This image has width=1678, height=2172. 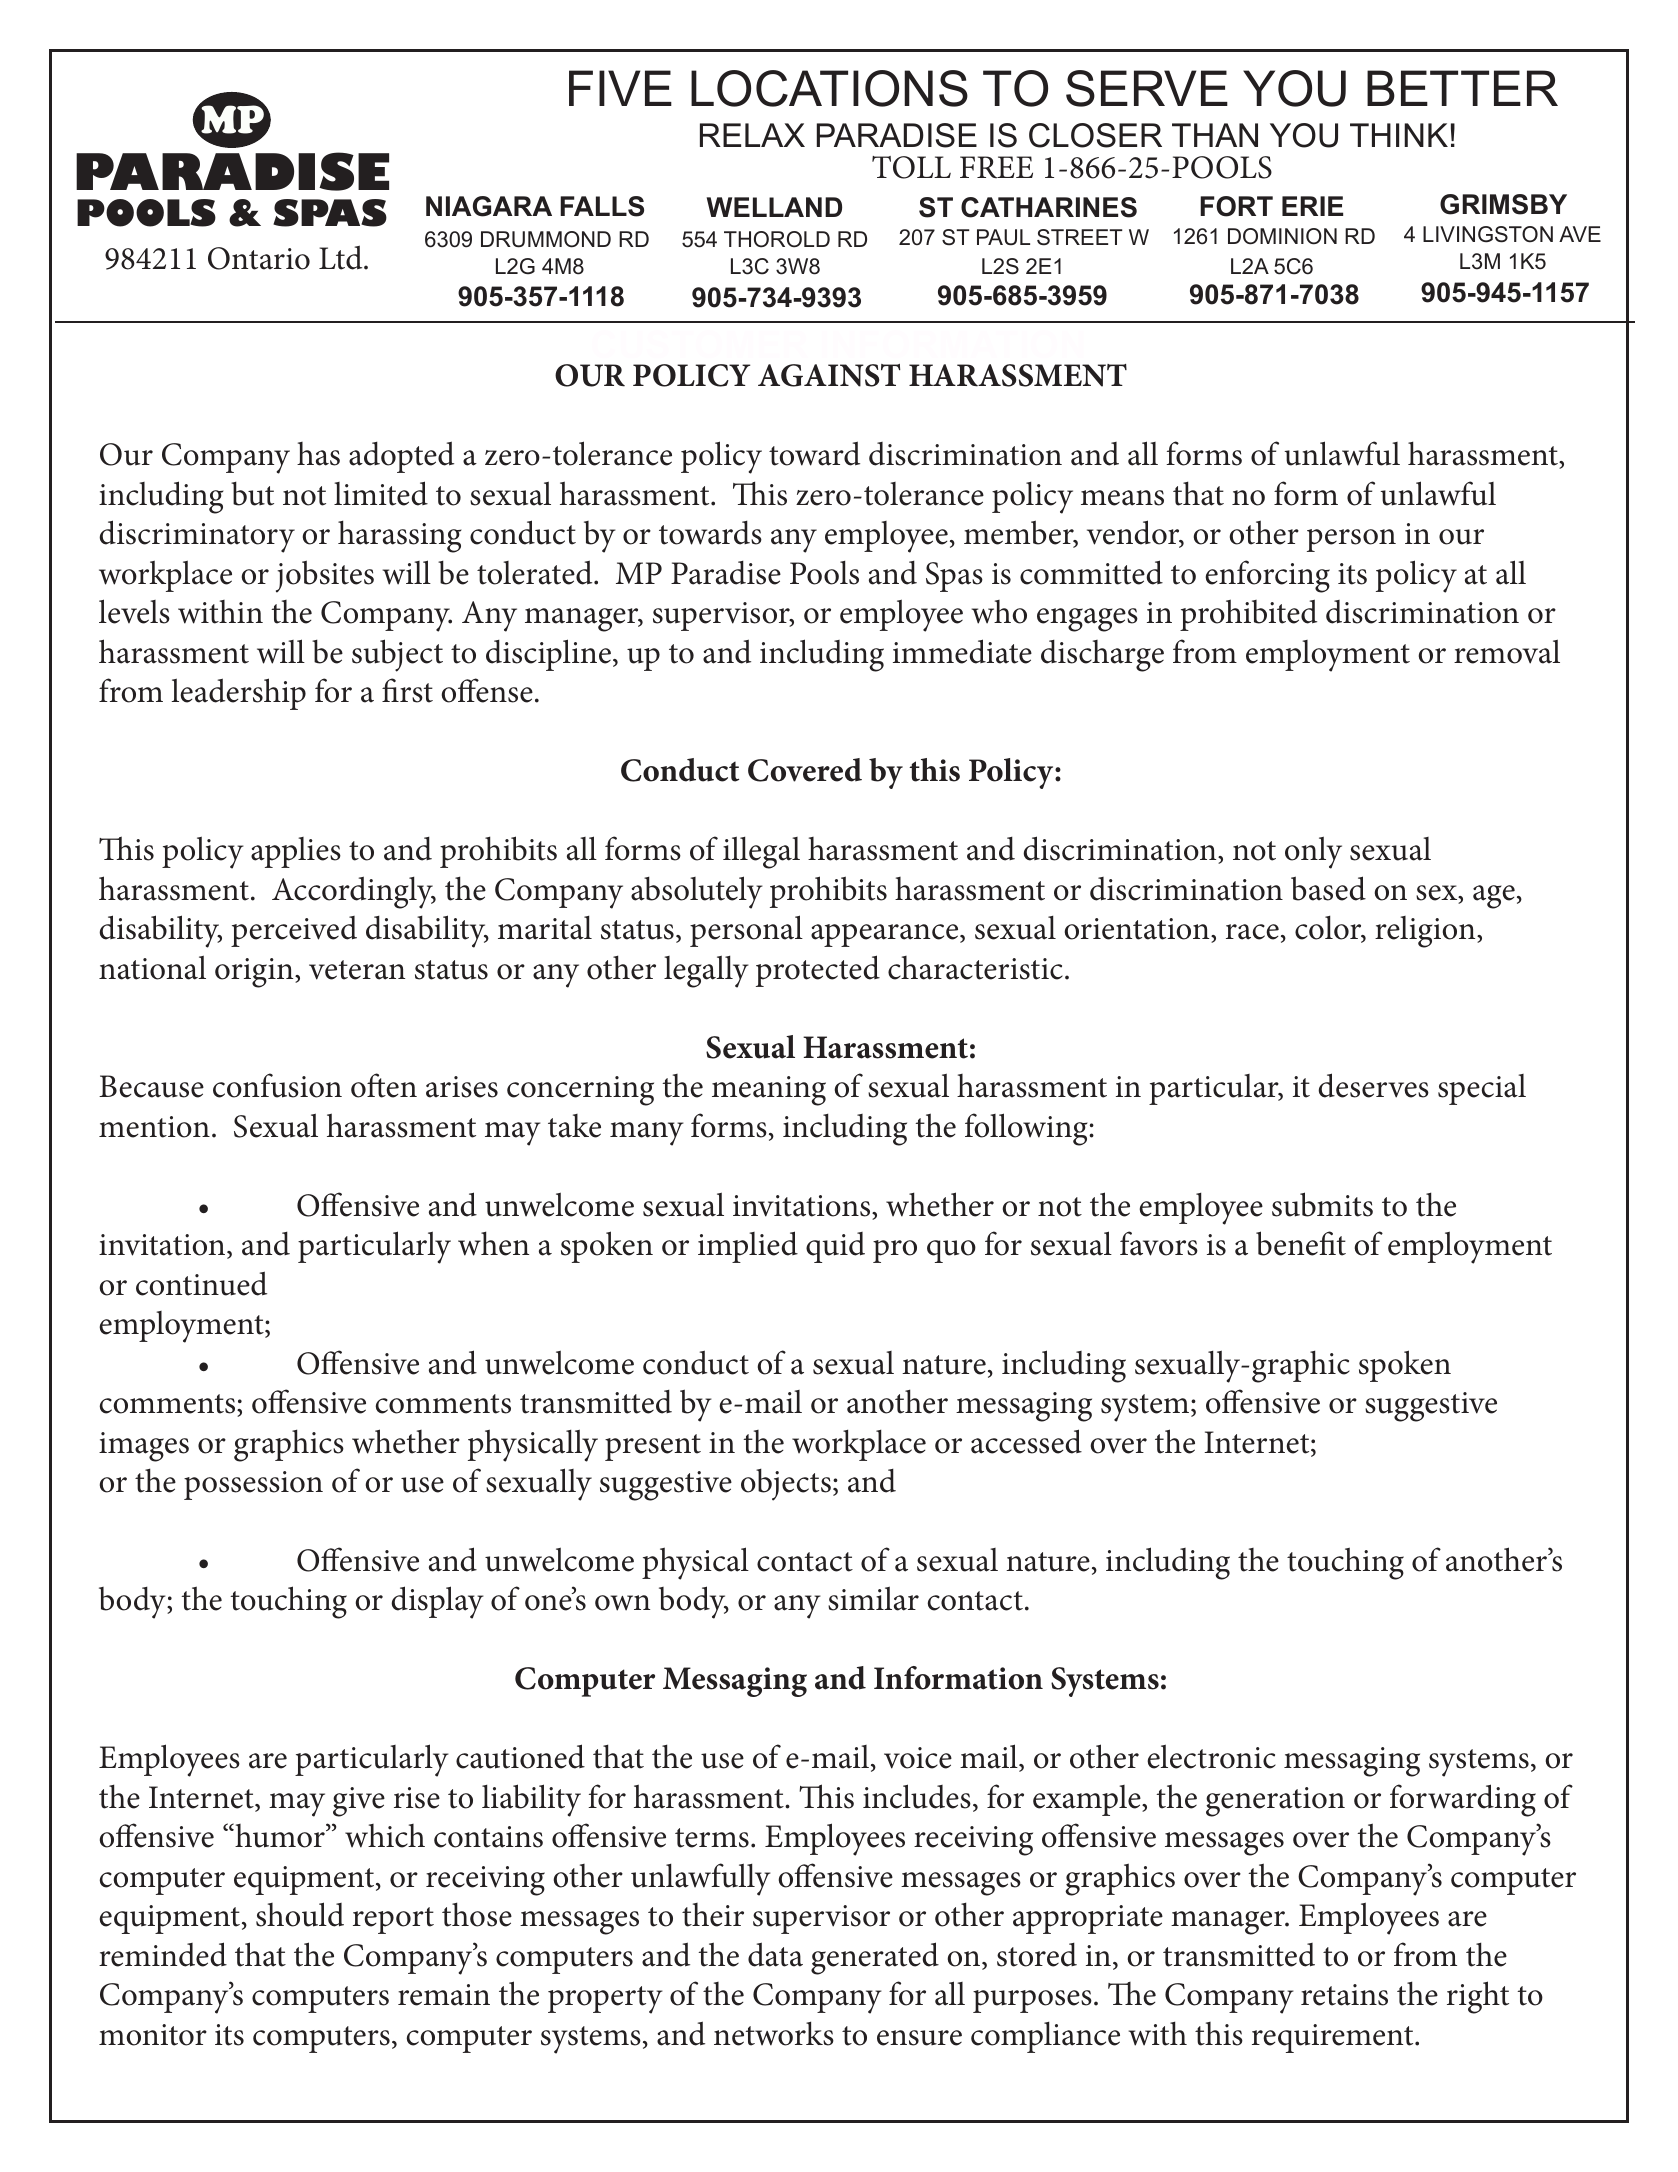 I want to click on should, so click(x=300, y=1914).
